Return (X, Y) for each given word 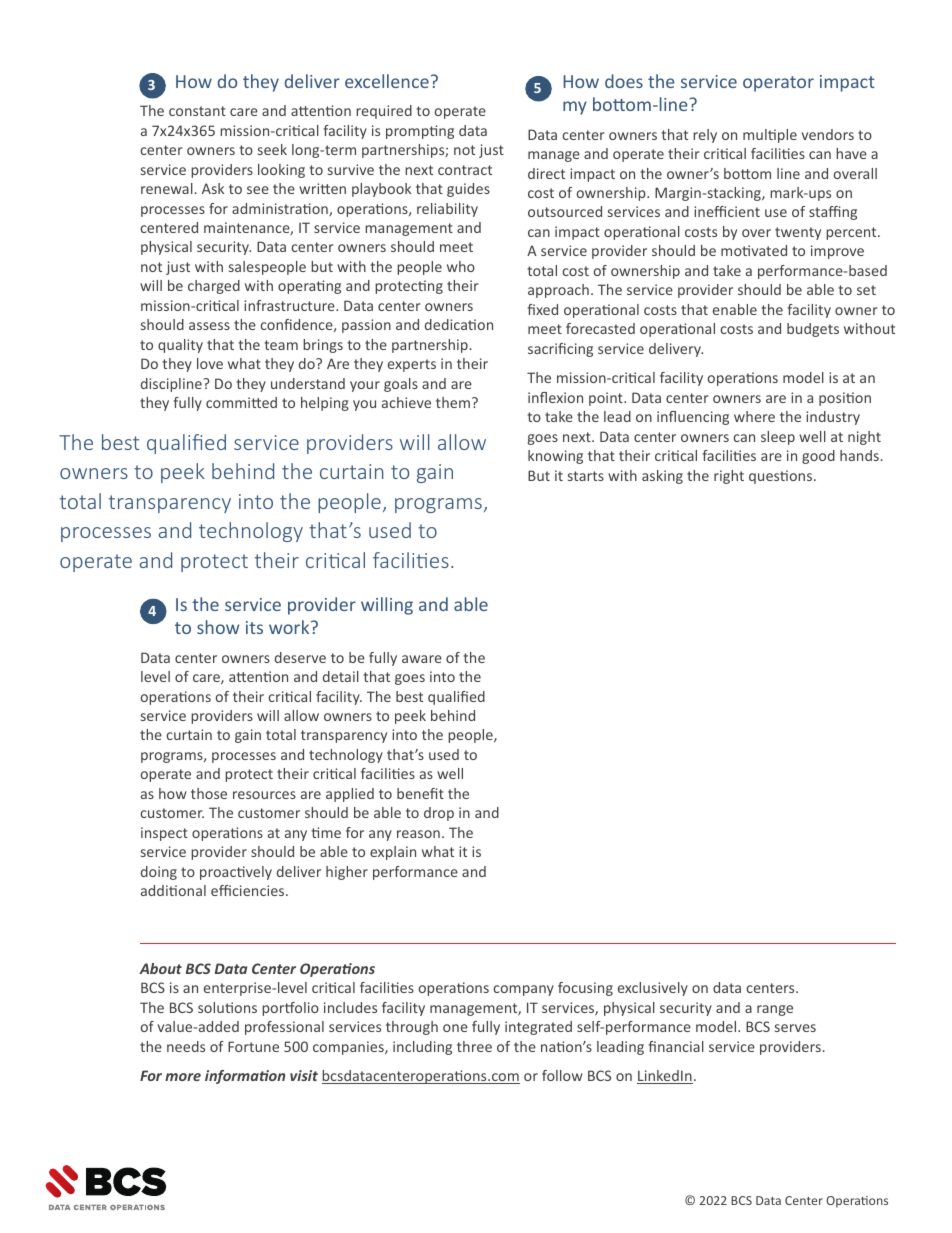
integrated (538, 1028)
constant (197, 111)
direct (546, 173)
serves (795, 1028)
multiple (770, 136)
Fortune (253, 1046)
